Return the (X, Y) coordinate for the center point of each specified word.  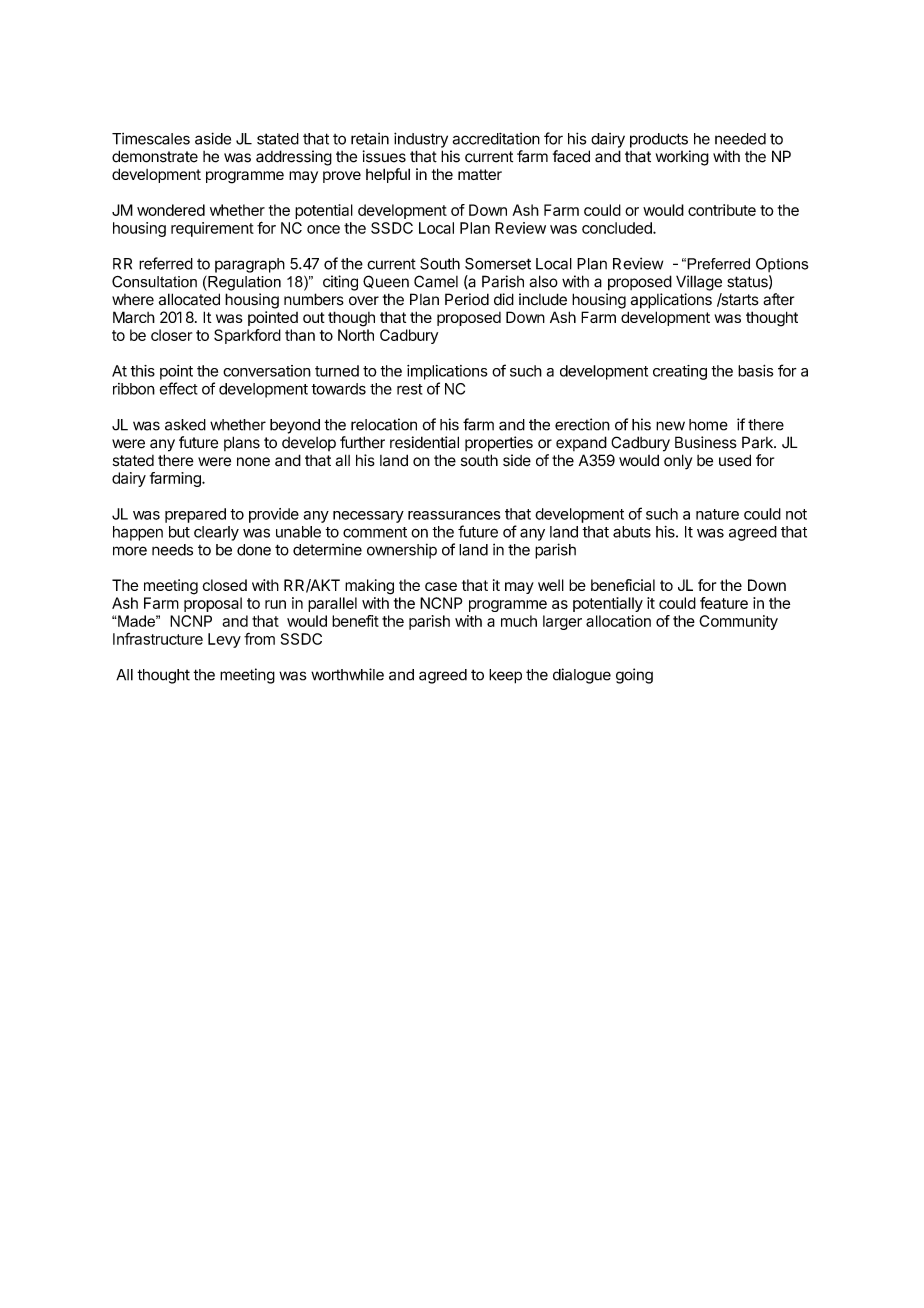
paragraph (250, 265)
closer (171, 335)
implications (447, 372)
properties (499, 444)
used (735, 460)
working (682, 158)
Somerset (498, 263)
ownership (402, 551)
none (253, 462)
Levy (224, 640)
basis (755, 371)
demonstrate (155, 156)
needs (172, 550)
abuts (632, 532)
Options (782, 265)
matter (480, 174)
